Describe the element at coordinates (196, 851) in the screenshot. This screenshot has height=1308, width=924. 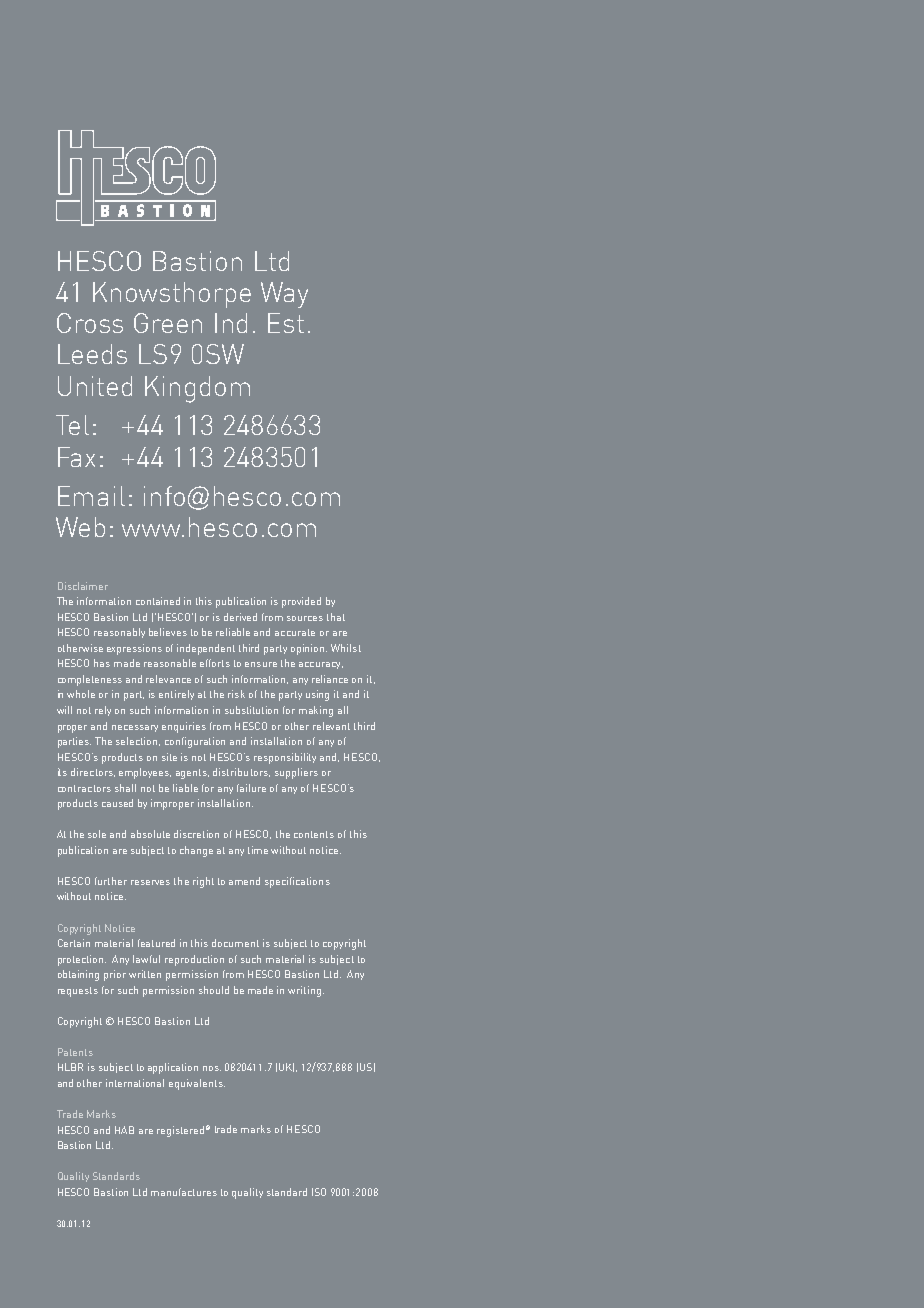
I see `change` at that location.
